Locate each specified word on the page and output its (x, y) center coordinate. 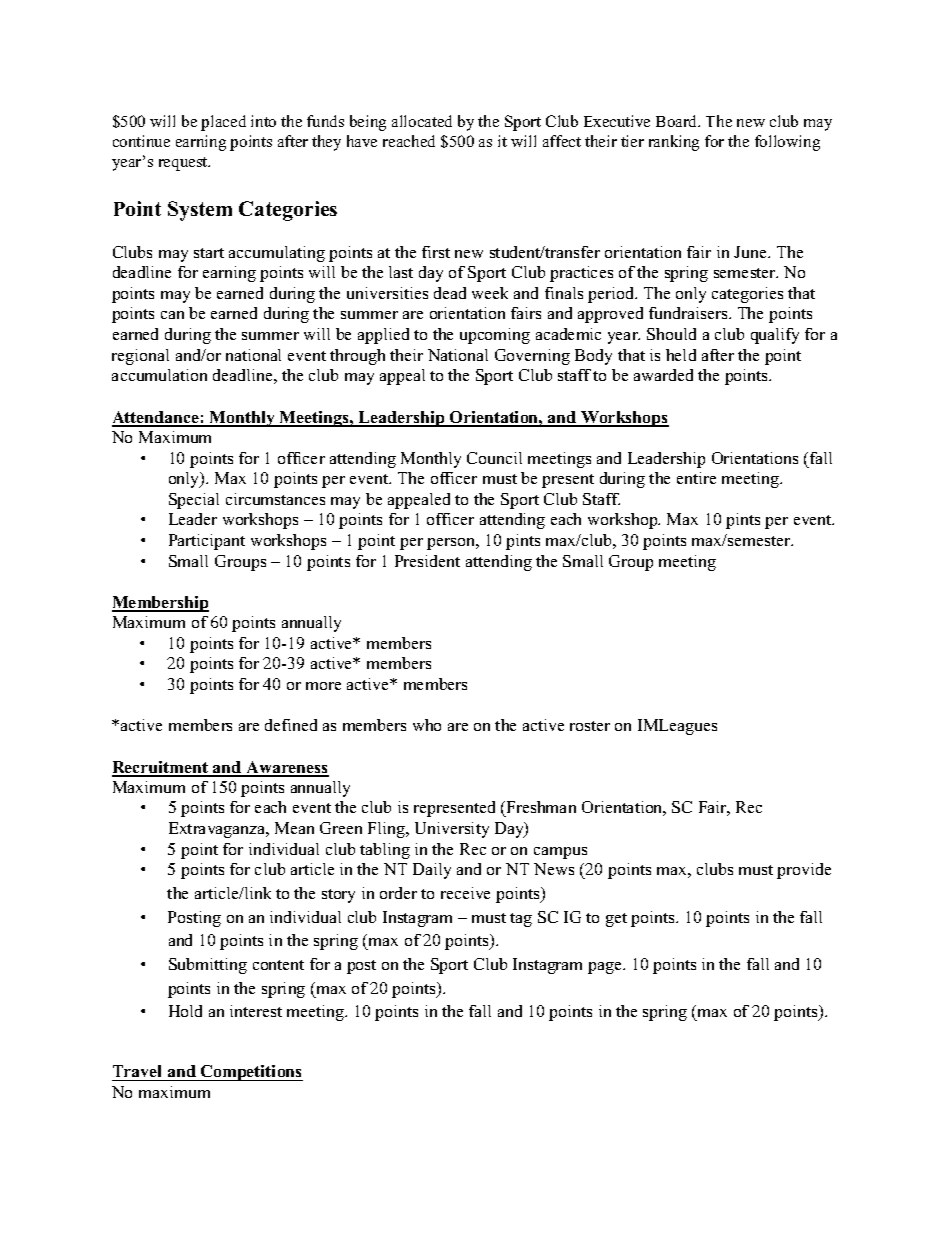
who (427, 725)
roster (590, 726)
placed (223, 123)
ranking (674, 143)
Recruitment (161, 768)
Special (194, 501)
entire (696, 478)
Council (494, 458)
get (616, 920)
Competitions (251, 1073)
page (606, 968)
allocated (422, 121)
